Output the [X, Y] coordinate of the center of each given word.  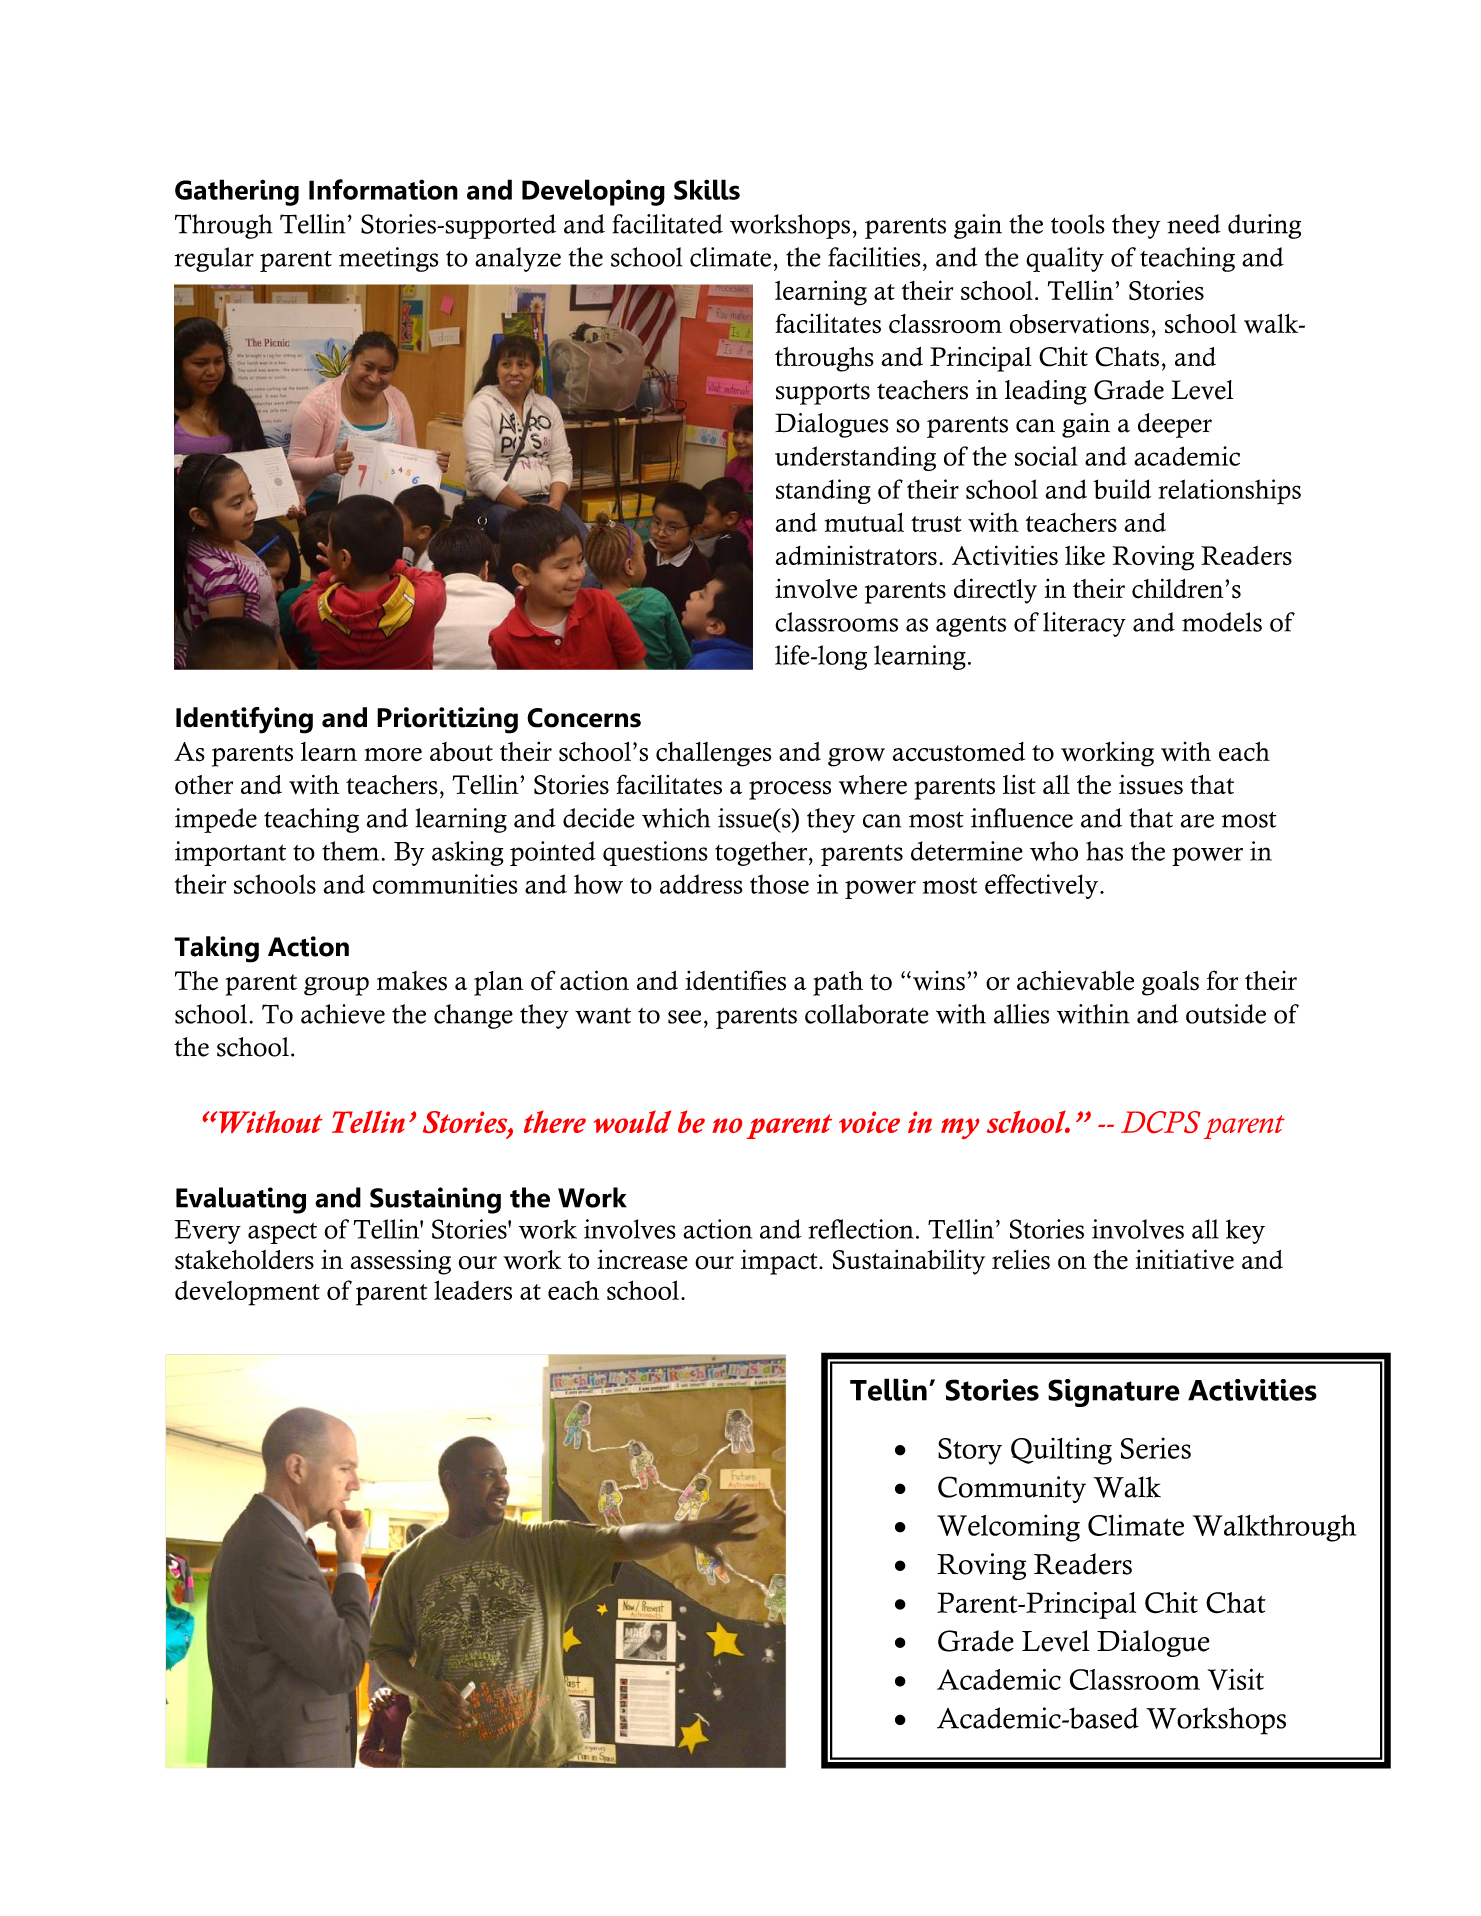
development [247, 1293]
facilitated [667, 224]
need [1194, 224]
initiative [1185, 1259]
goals [1170, 983]
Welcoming [1008, 1528]
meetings [388, 259]
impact [780, 1262]
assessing [401, 1262]
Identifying [244, 720]
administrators [856, 556]
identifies [735, 980]
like [1085, 555]
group [336, 986]
